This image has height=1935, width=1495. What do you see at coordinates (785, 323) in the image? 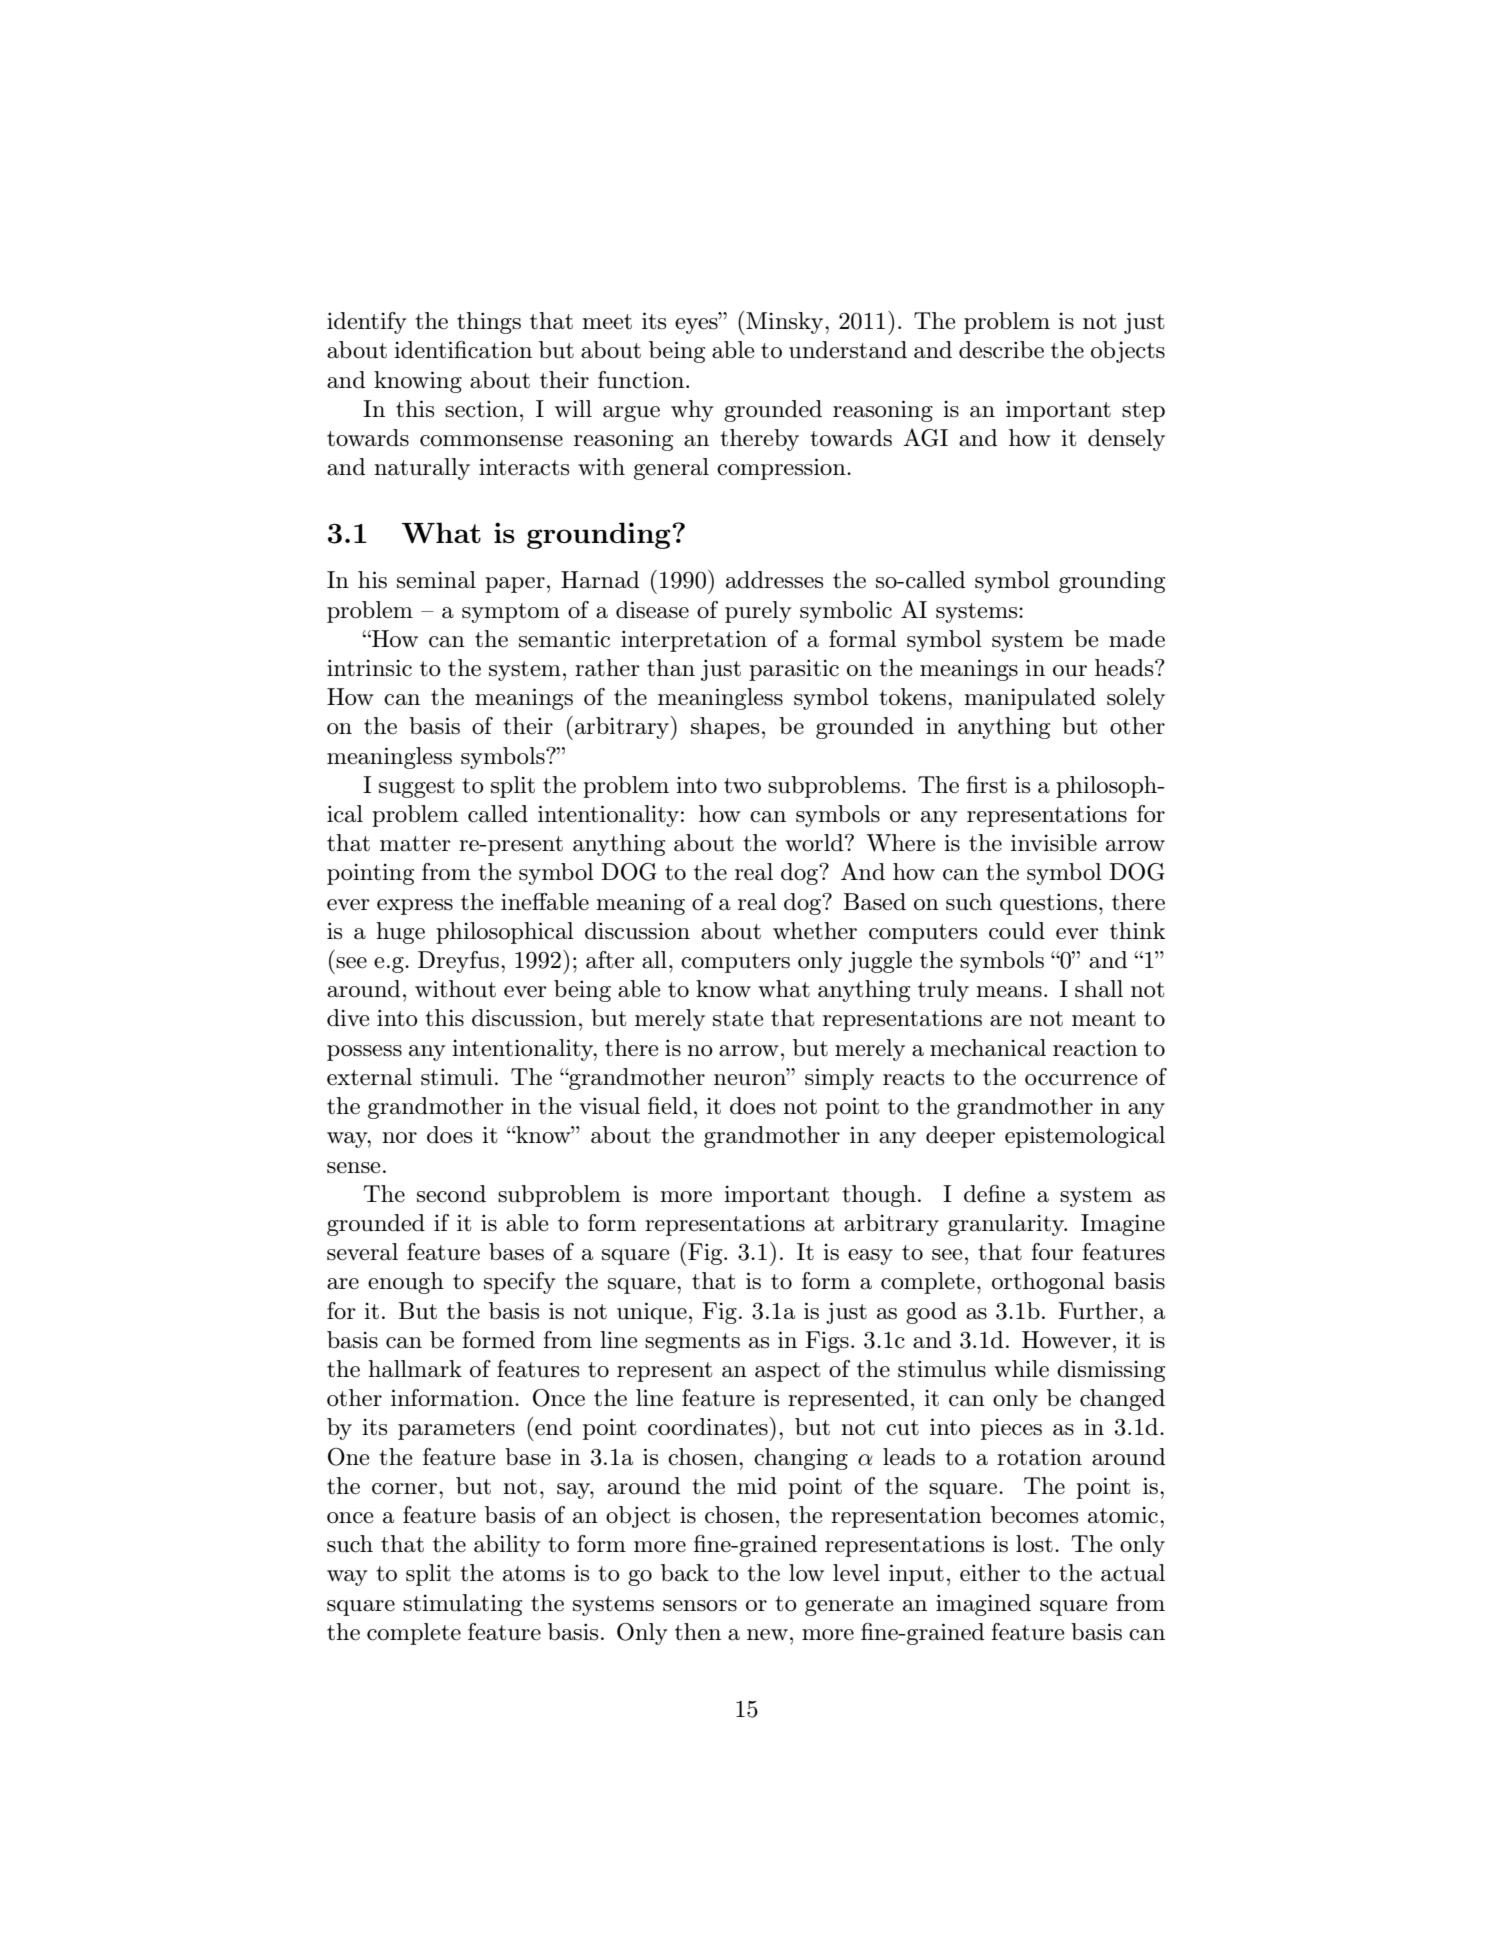
I see `Minsky` at bounding box center [785, 323].
